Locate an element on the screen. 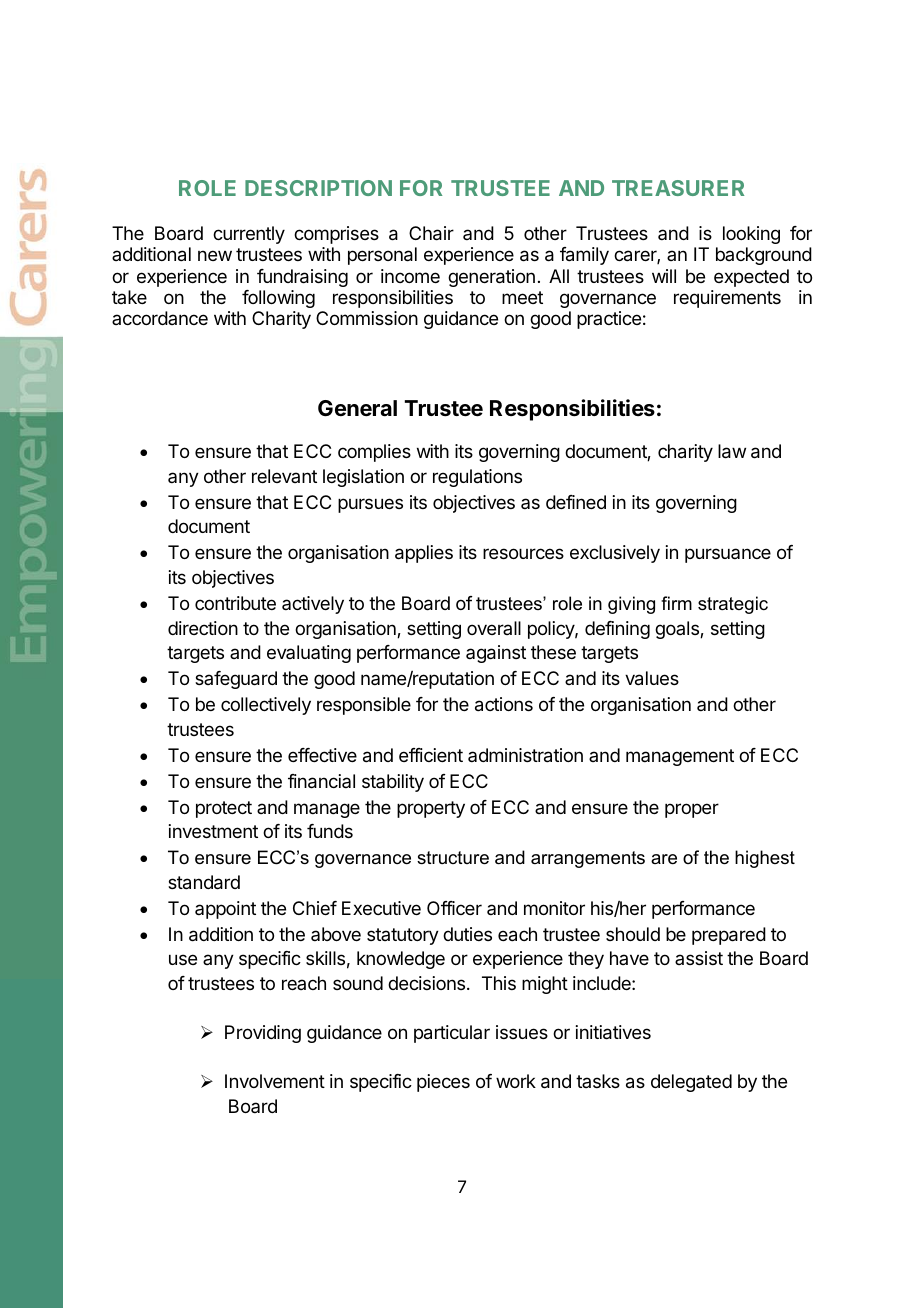  particular is located at coordinates (452, 1034).
